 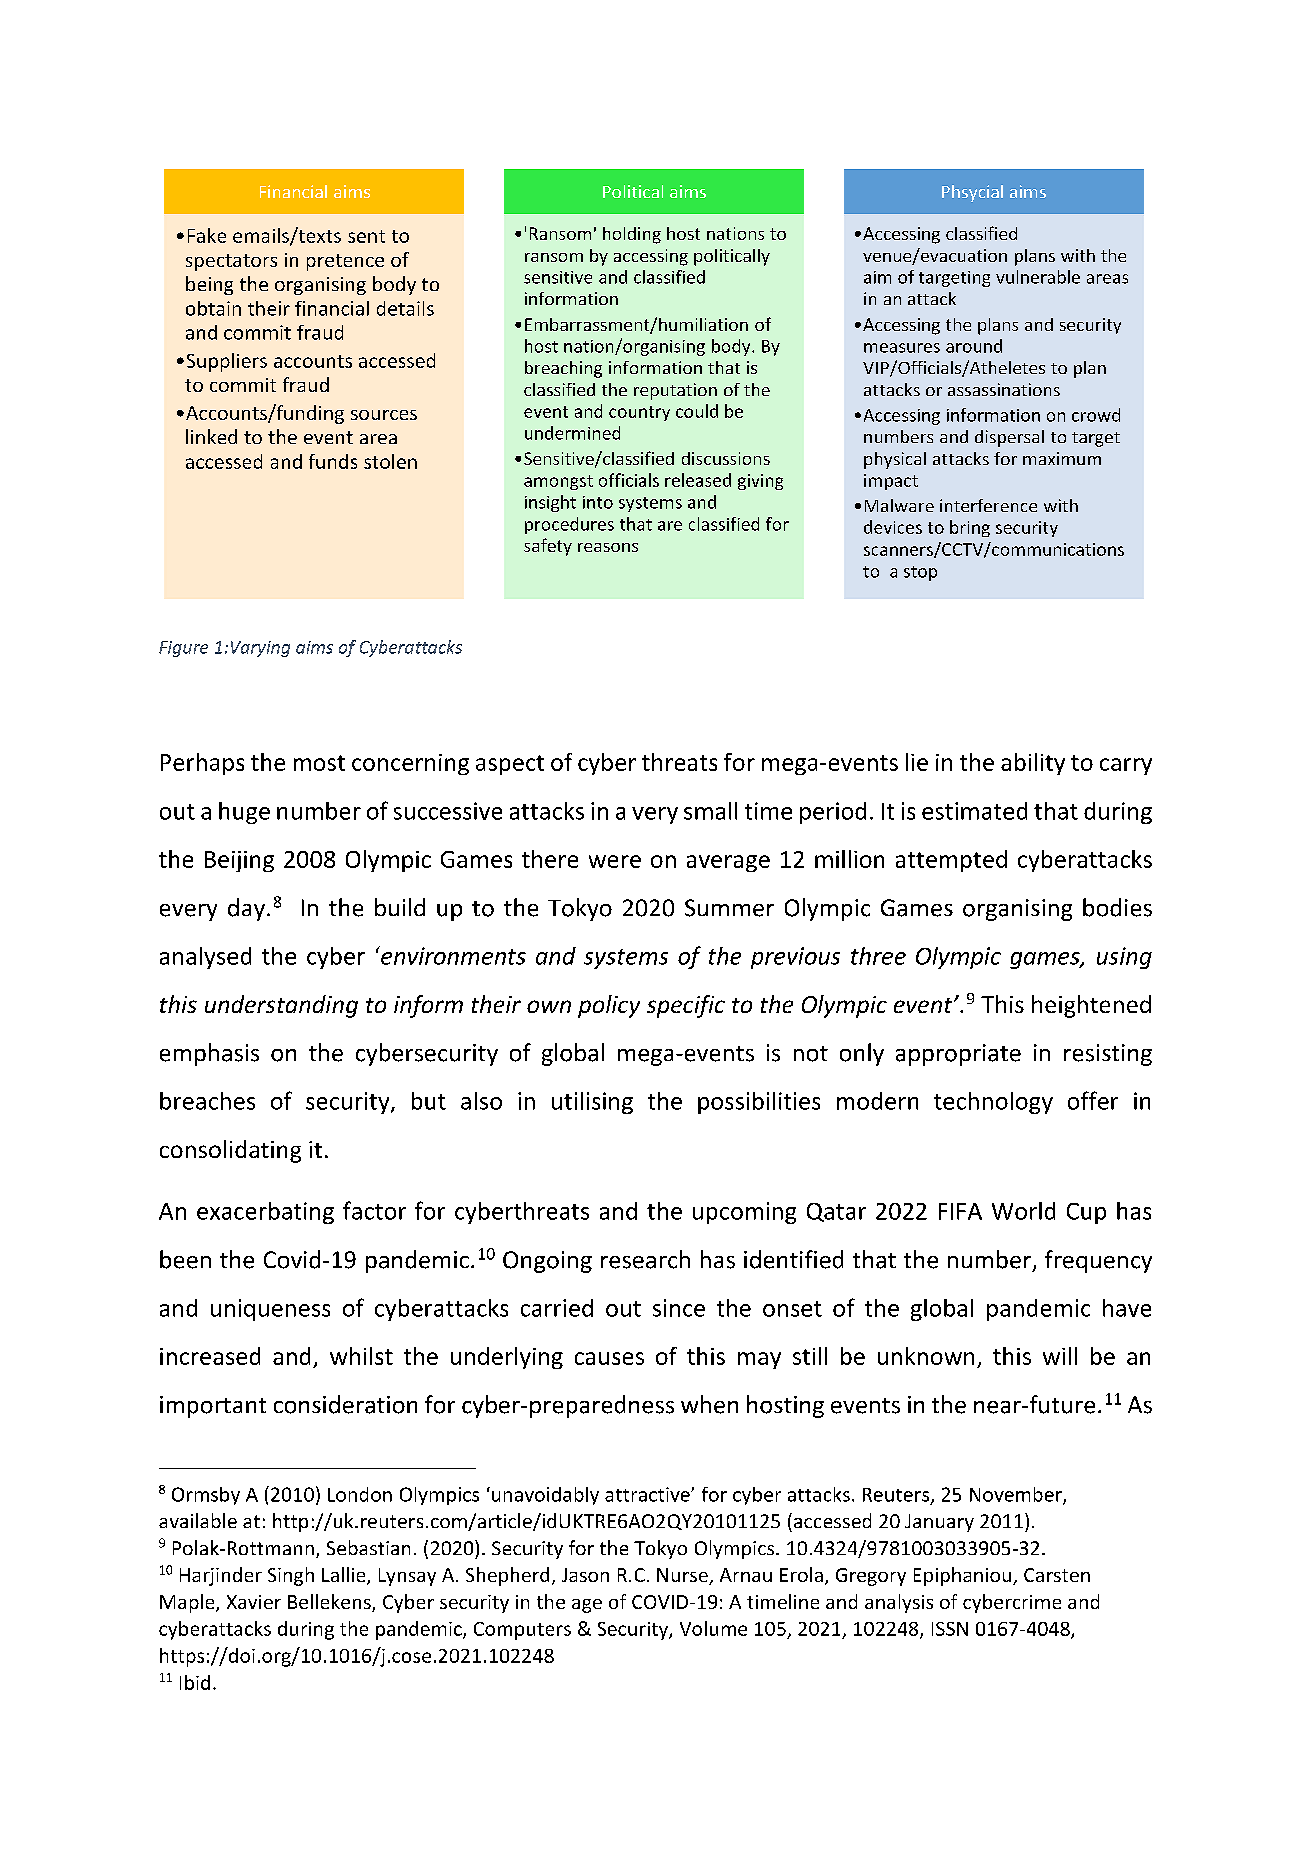 I want to click on bring, so click(x=970, y=528).
